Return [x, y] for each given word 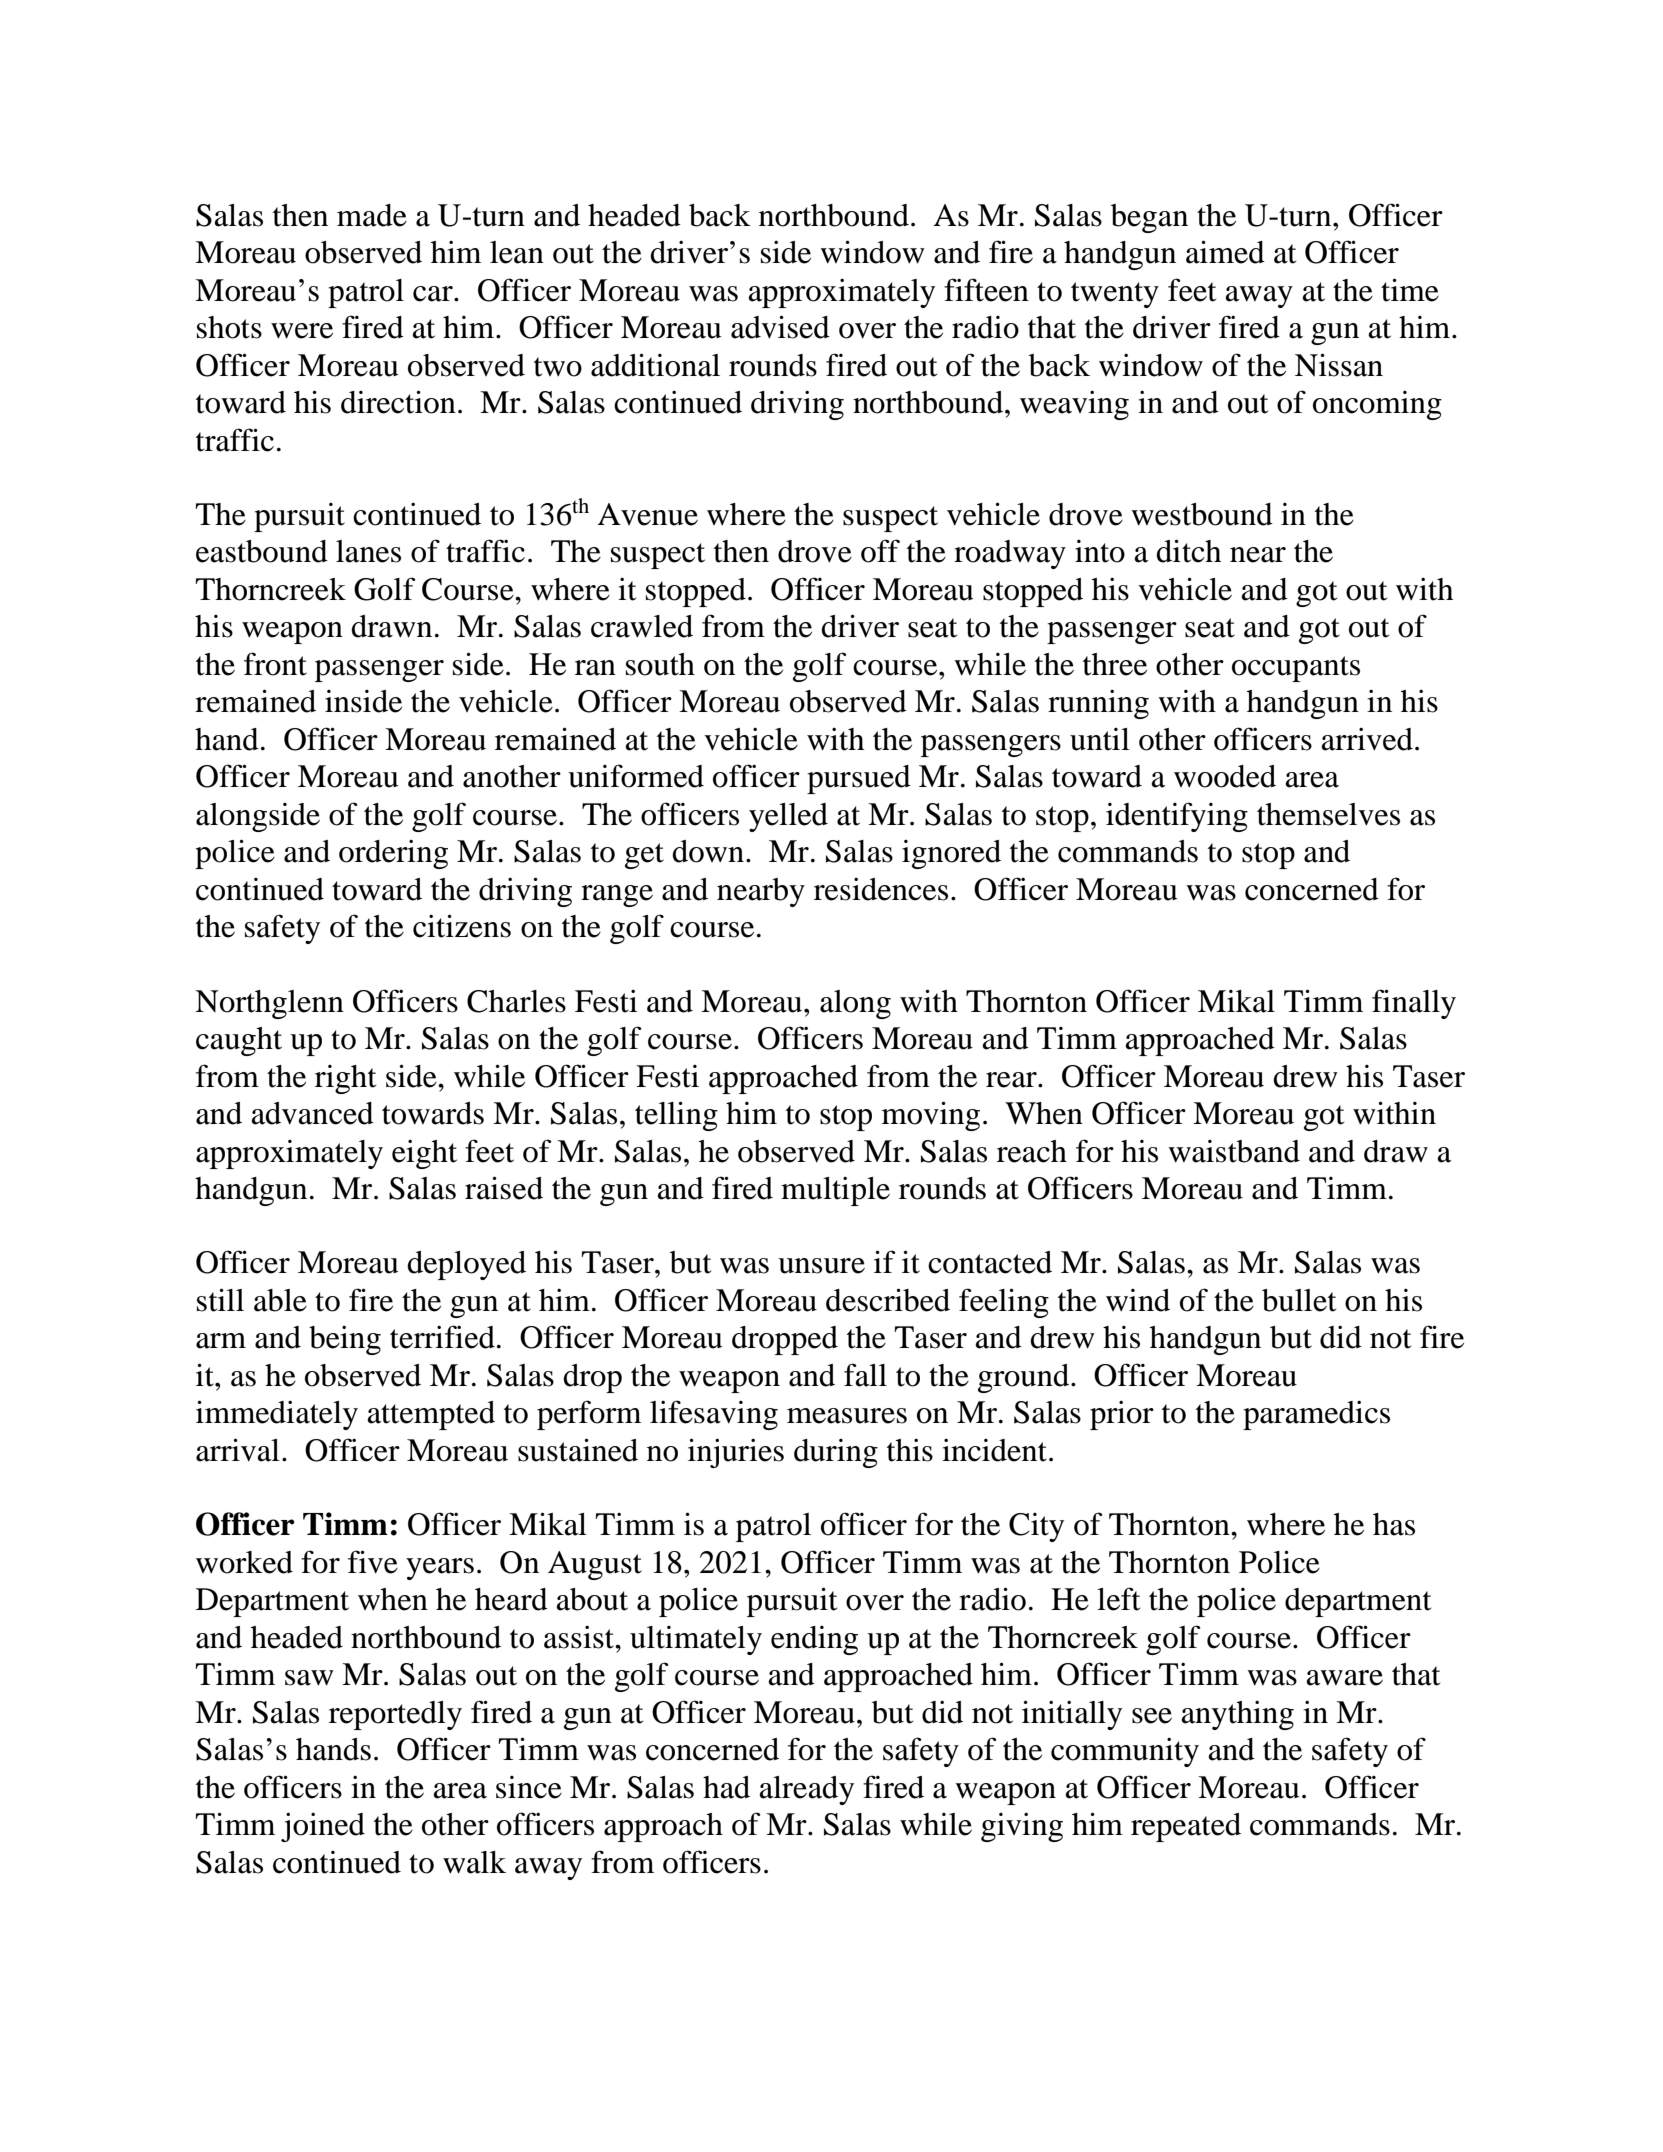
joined [323, 1827]
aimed [1225, 252]
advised [780, 327]
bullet [1299, 1300]
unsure [821, 1266]
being [345, 1340]
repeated [1186, 1827]
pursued [859, 779]
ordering [393, 854]
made [372, 215]
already [806, 1790]
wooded [1225, 776]
